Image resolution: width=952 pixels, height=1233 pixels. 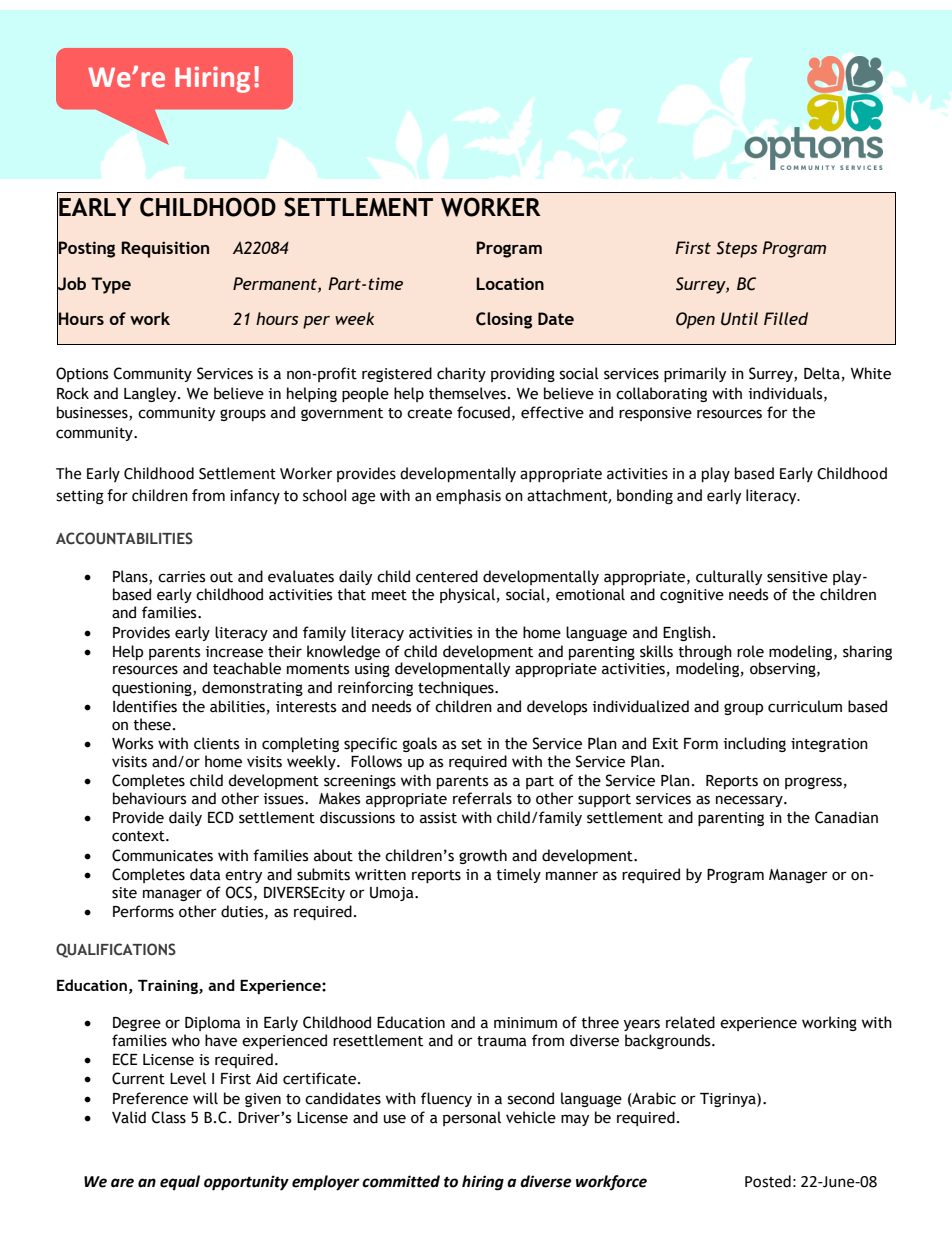 What do you see at coordinates (690, 1022) in the document?
I see `related` at bounding box center [690, 1022].
